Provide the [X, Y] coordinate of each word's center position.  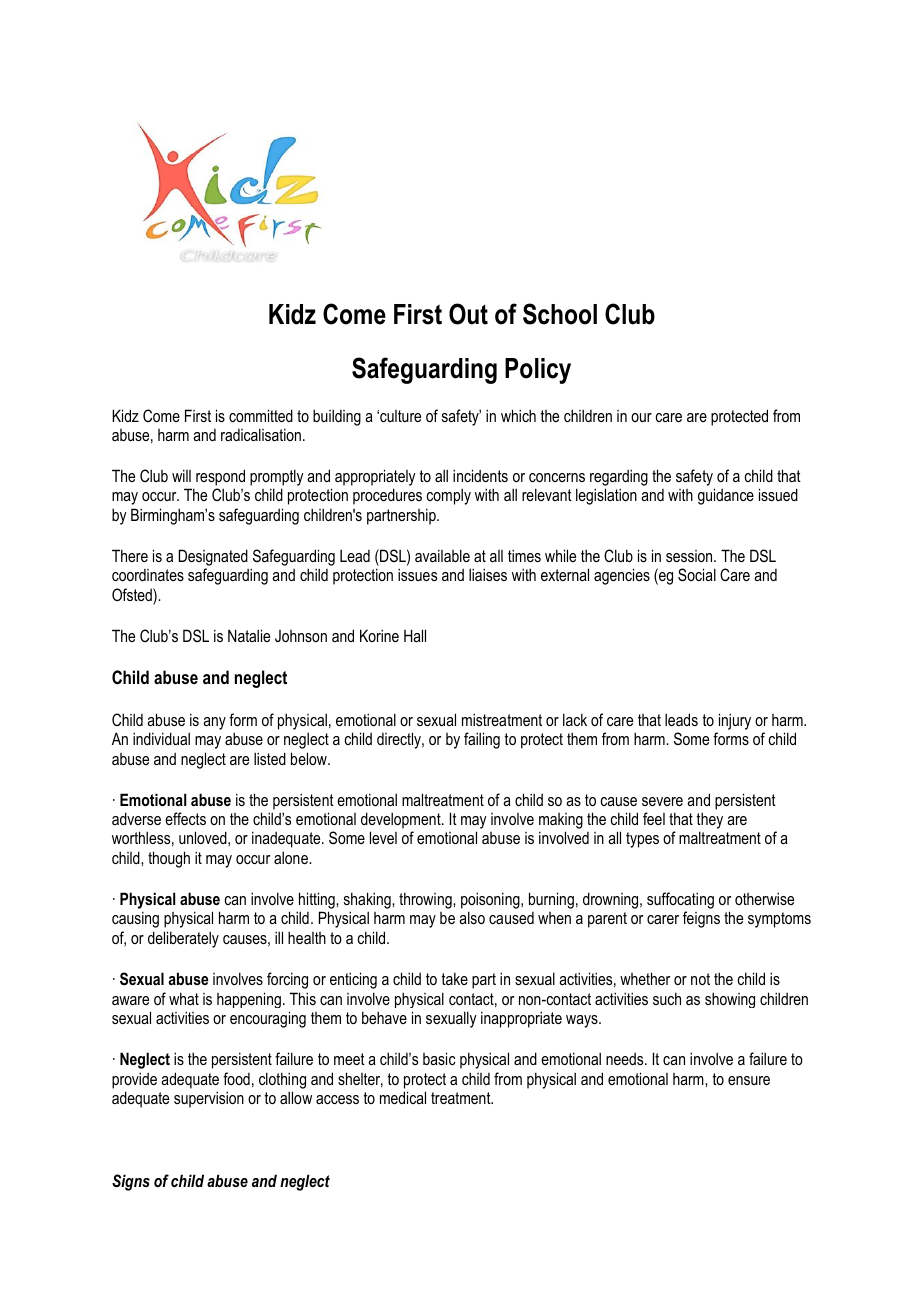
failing [482, 740]
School [560, 314]
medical [403, 1097]
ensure [749, 1080]
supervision [209, 1099]
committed [261, 415]
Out [468, 314]
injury [735, 721]
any [214, 723]
